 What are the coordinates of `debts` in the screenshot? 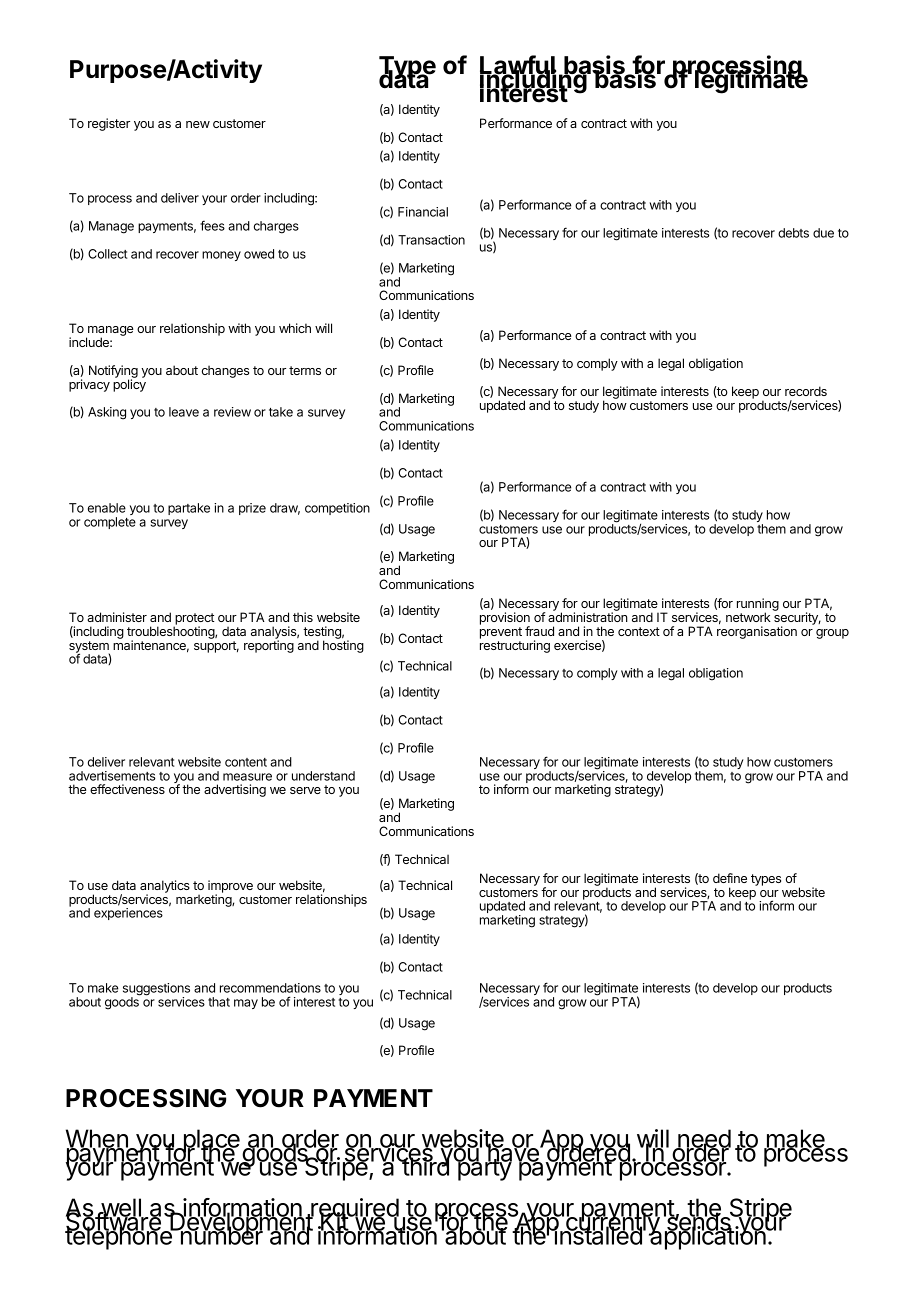 It's located at (793, 233).
